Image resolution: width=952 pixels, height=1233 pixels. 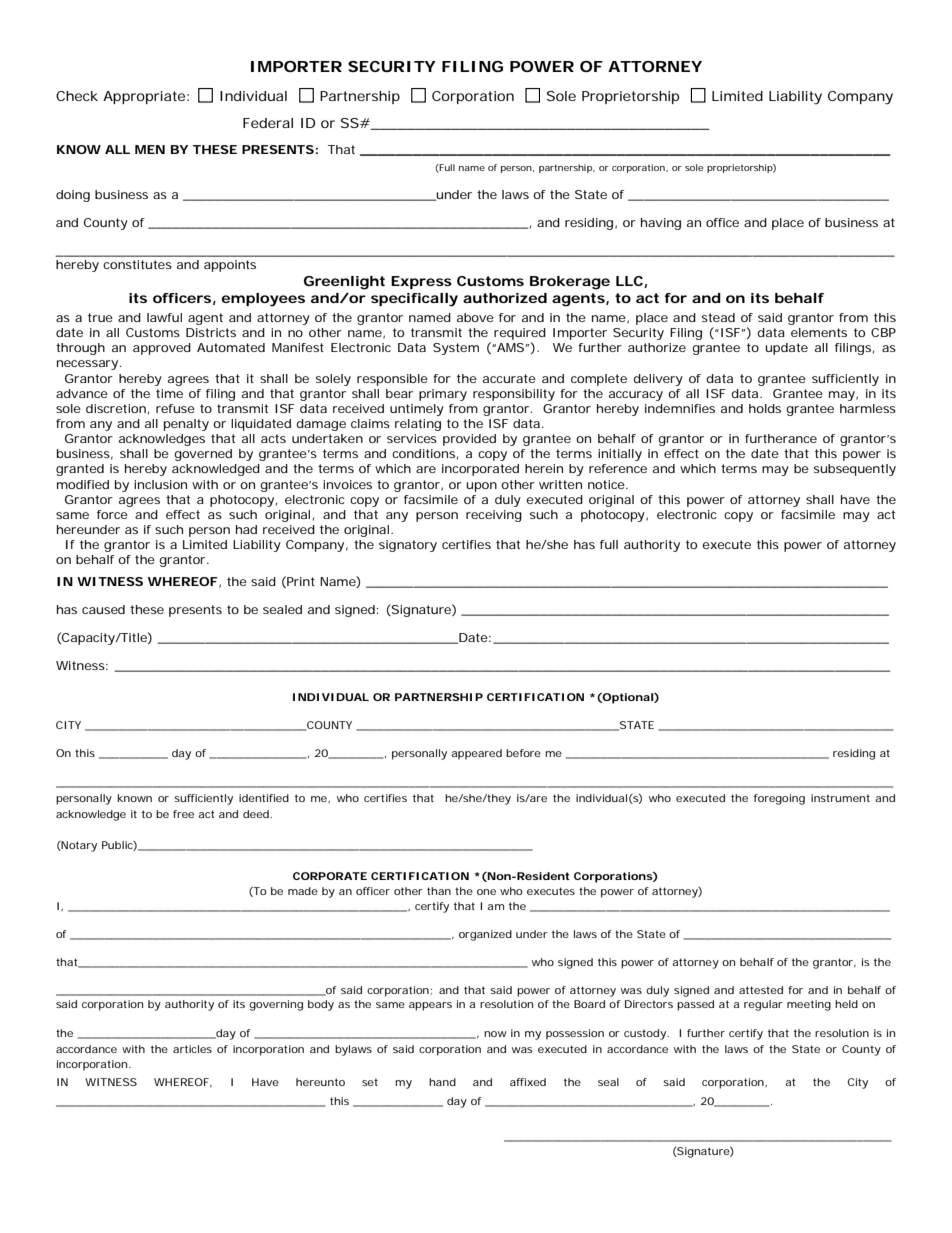 What do you see at coordinates (192, 1049) in the image?
I see `articles` at bounding box center [192, 1049].
